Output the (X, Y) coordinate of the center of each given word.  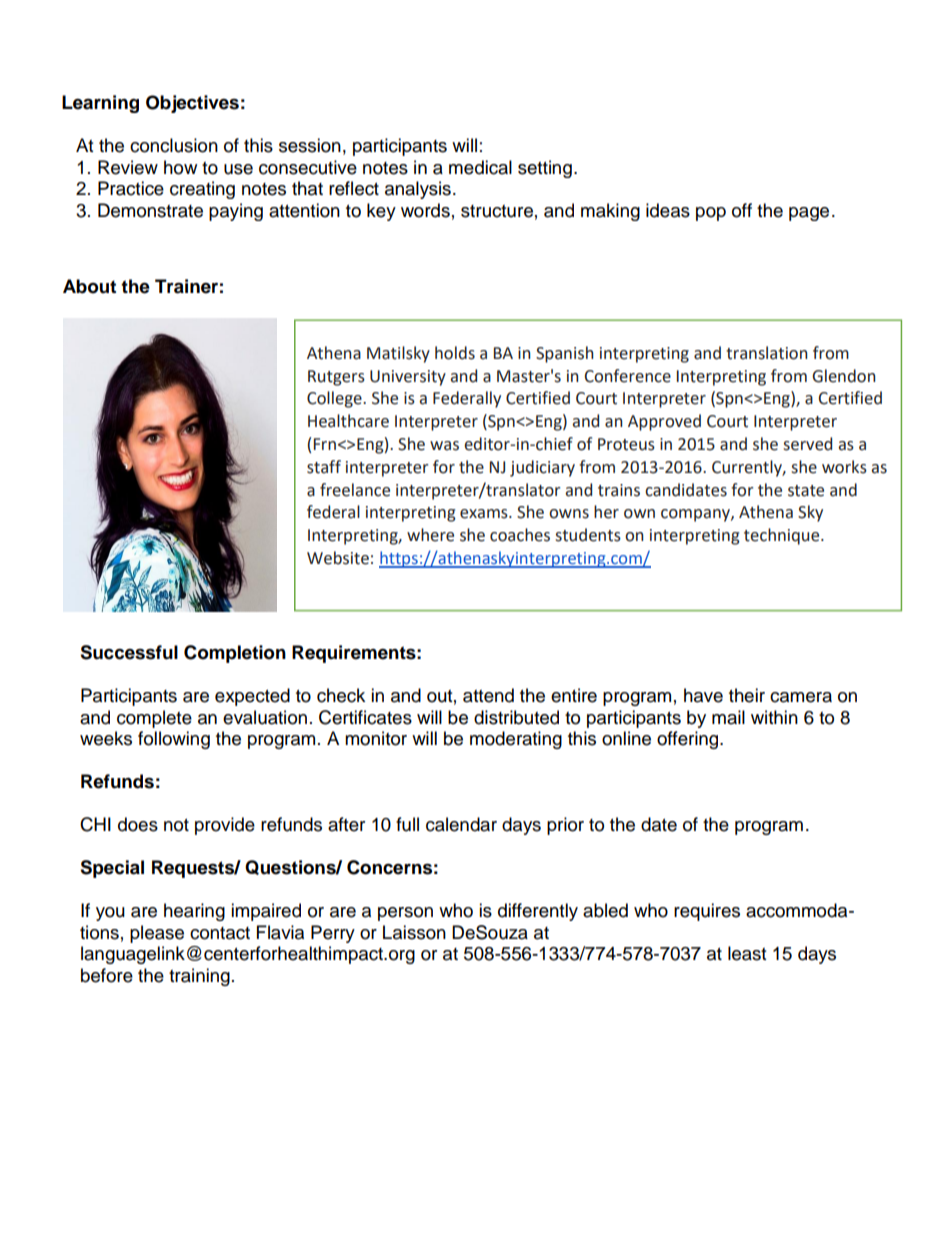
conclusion (174, 145)
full (407, 824)
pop (711, 214)
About (89, 286)
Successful (129, 652)
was (444, 446)
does (138, 824)
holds (455, 353)
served (807, 444)
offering (689, 740)
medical (480, 167)
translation (767, 353)
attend (488, 695)
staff (324, 467)
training (199, 977)
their (747, 695)
